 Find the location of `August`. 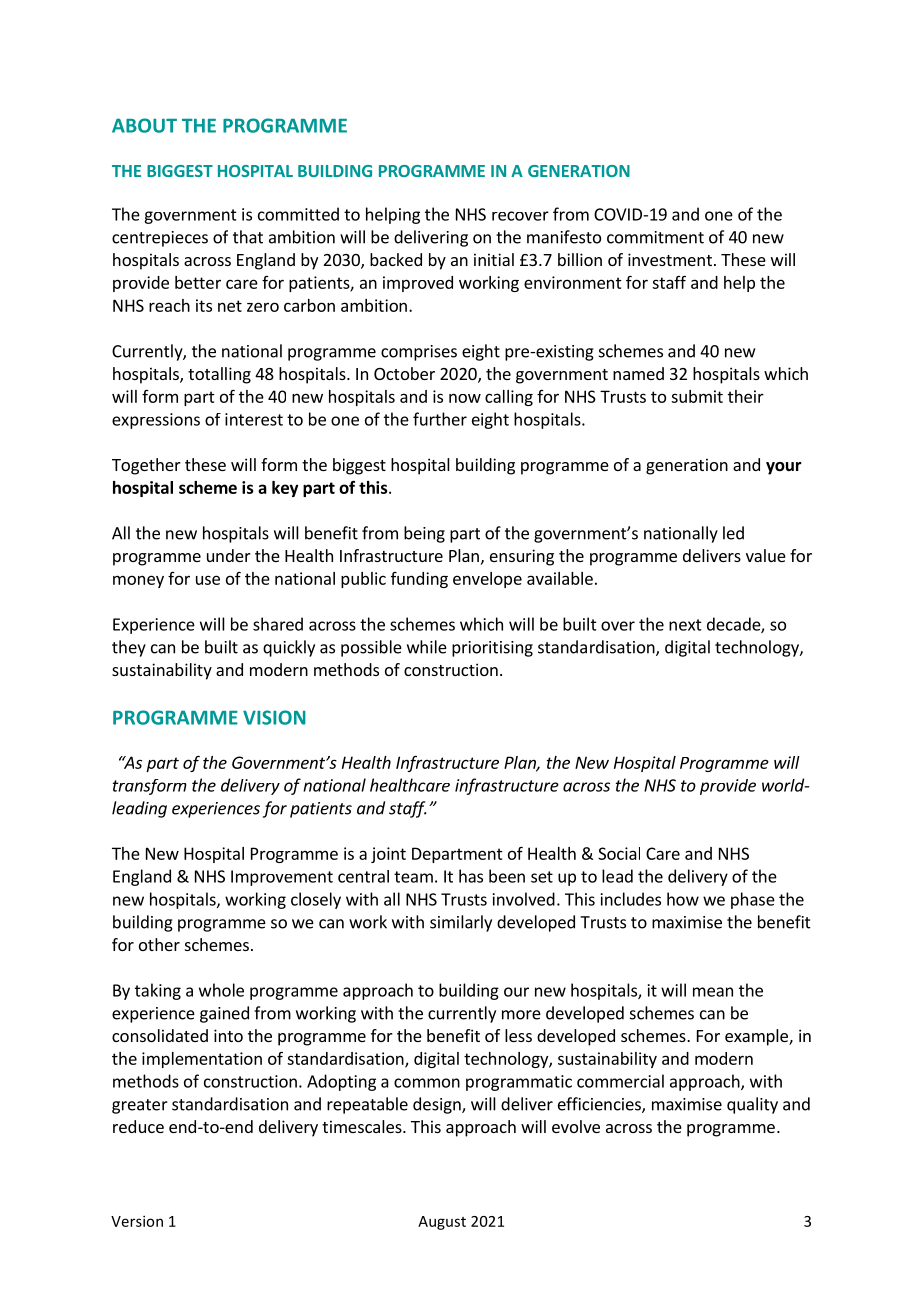

August is located at coordinates (442, 1223).
